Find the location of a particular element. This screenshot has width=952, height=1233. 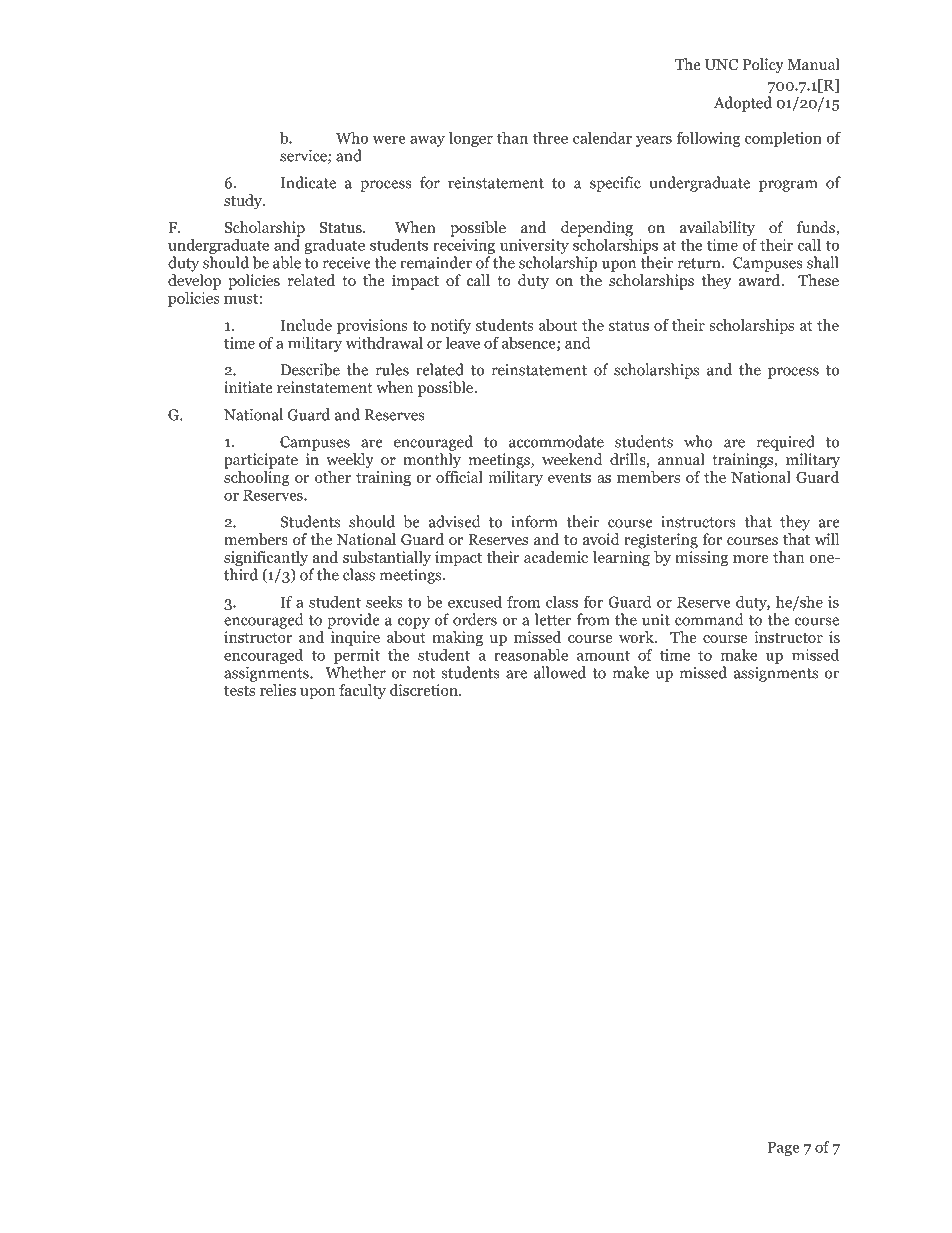

excused is located at coordinates (475, 602).
